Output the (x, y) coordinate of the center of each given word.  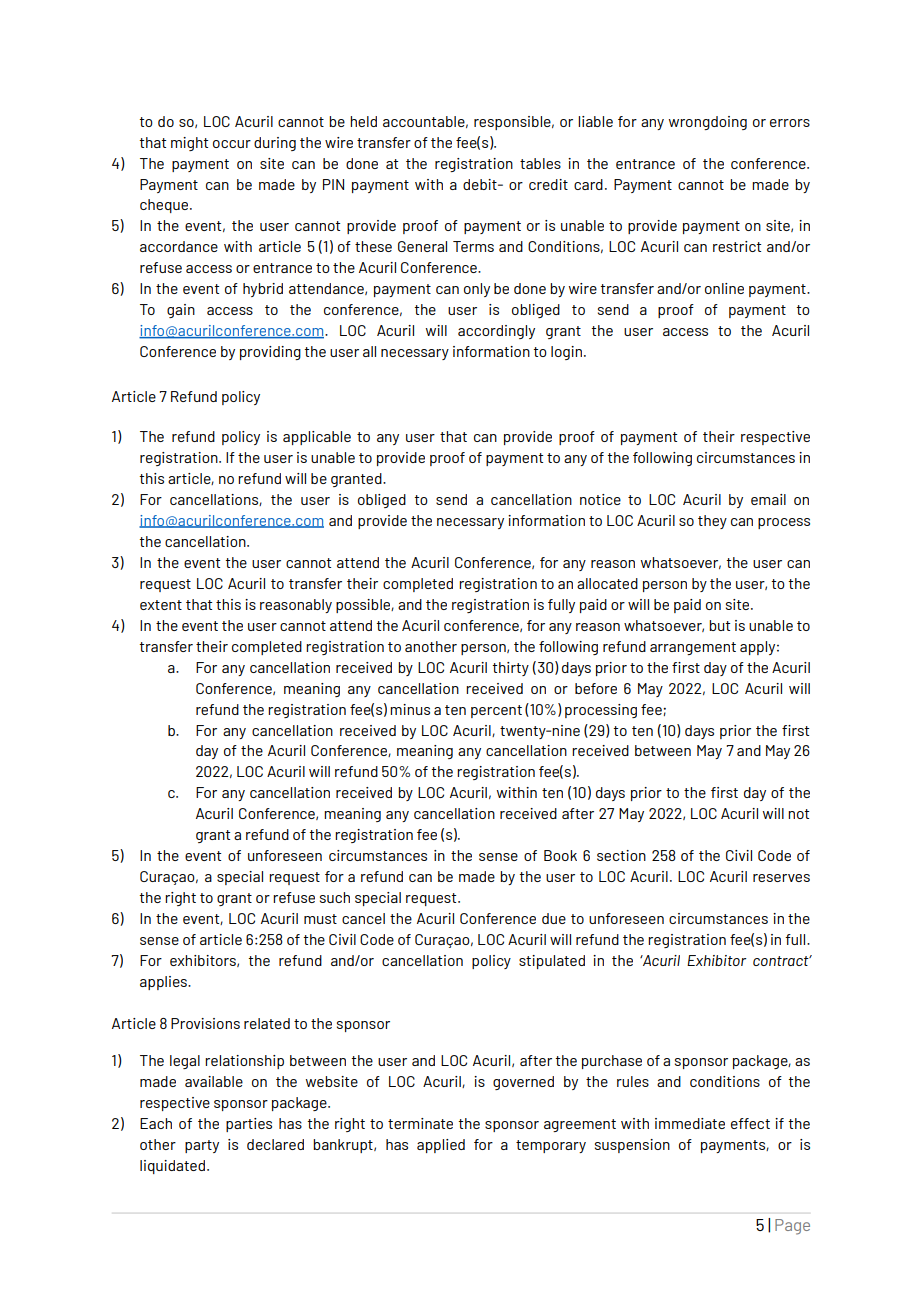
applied (441, 1146)
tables (540, 163)
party (202, 1146)
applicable (317, 438)
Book (560, 855)
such (335, 897)
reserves (781, 878)
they (712, 522)
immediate (690, 1123)
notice (600, 499)
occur (232, 144)
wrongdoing (708, 123)
